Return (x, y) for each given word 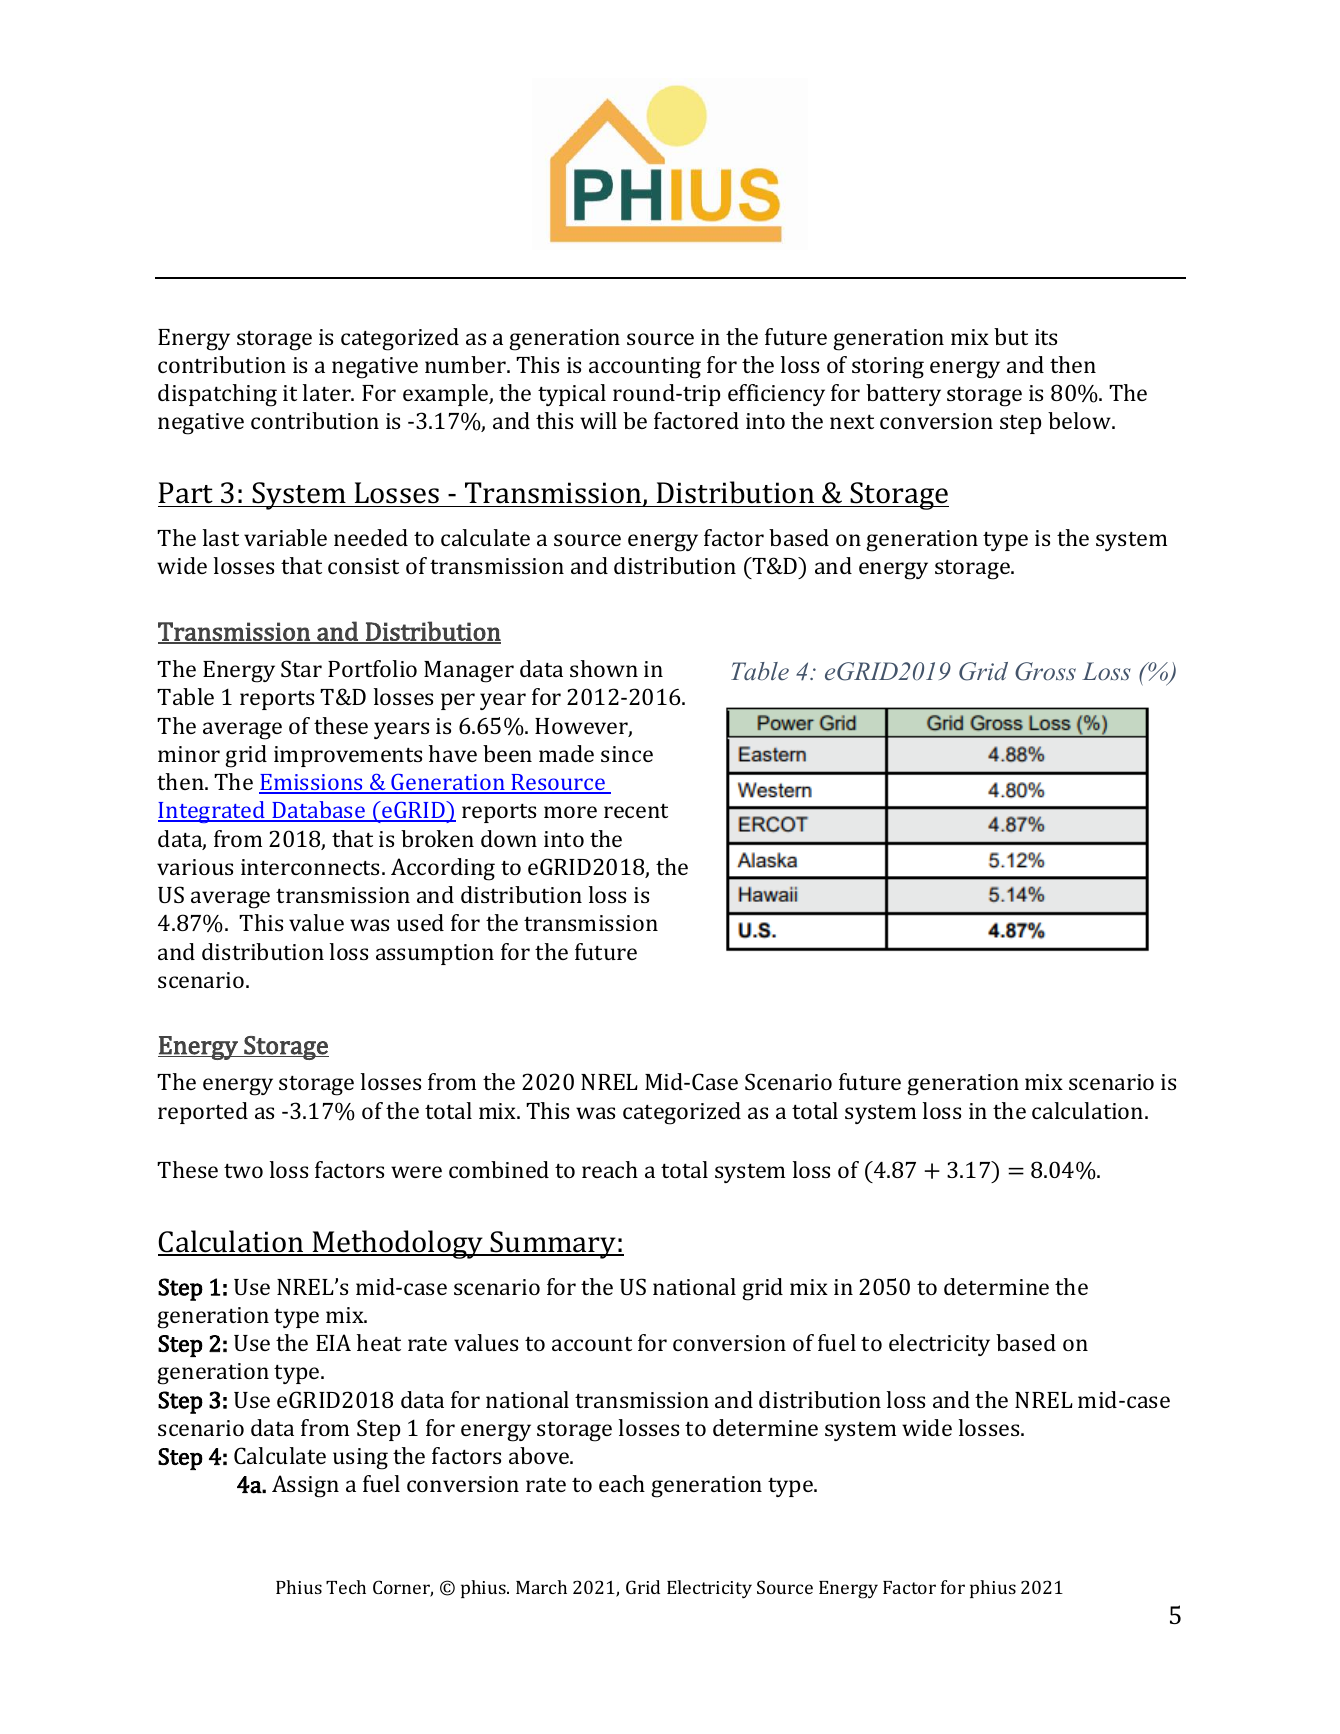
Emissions (312, 783)
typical (572, 395)
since (627, 754)
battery (903, 395)
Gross (1045, 671)
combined (499, 1169)
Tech (346, 1587)
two (243, 1171)
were (416, 1172)
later (328, 392)
